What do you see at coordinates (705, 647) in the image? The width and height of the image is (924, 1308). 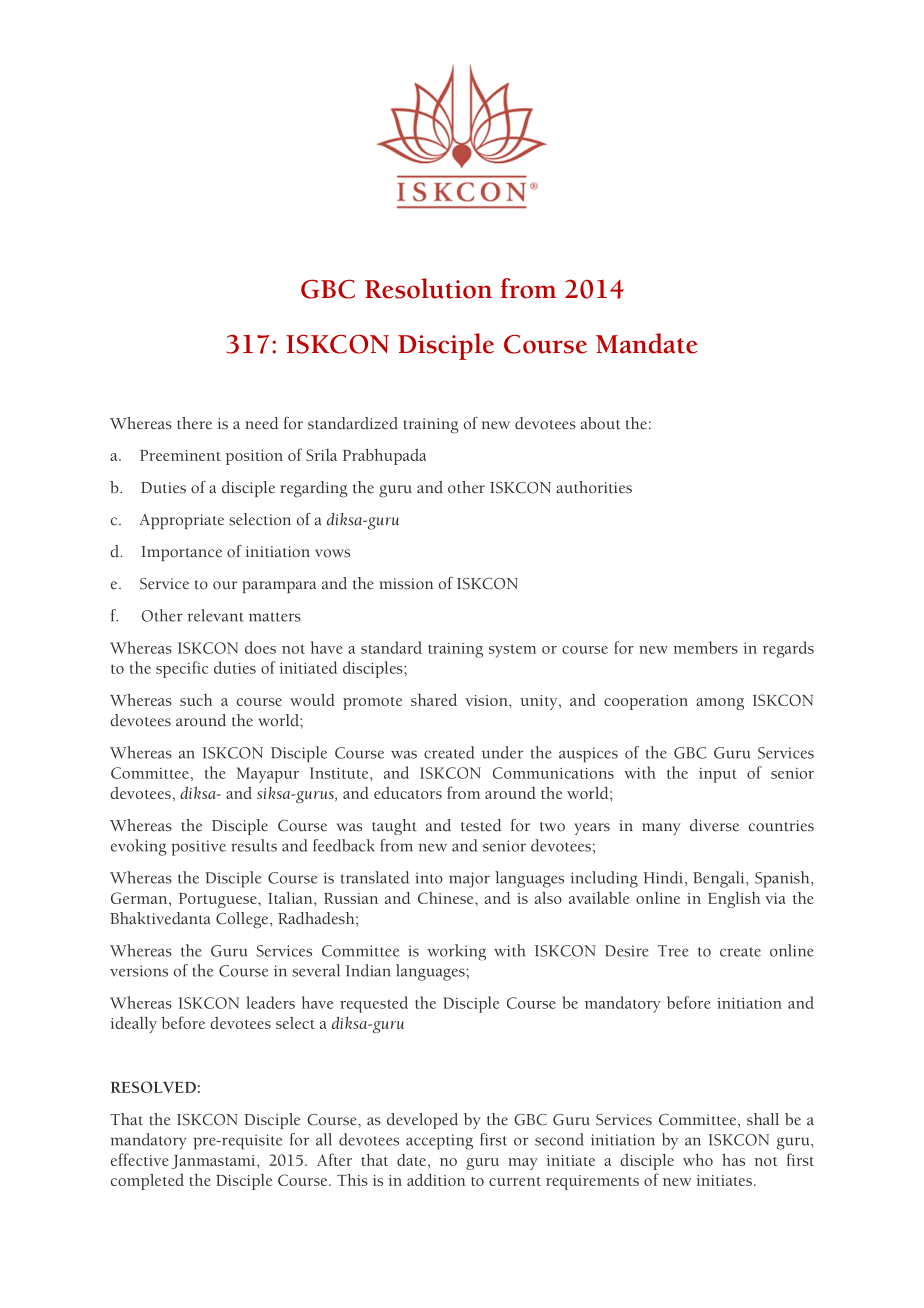 I see `members` at bounding box center [705, 647].
